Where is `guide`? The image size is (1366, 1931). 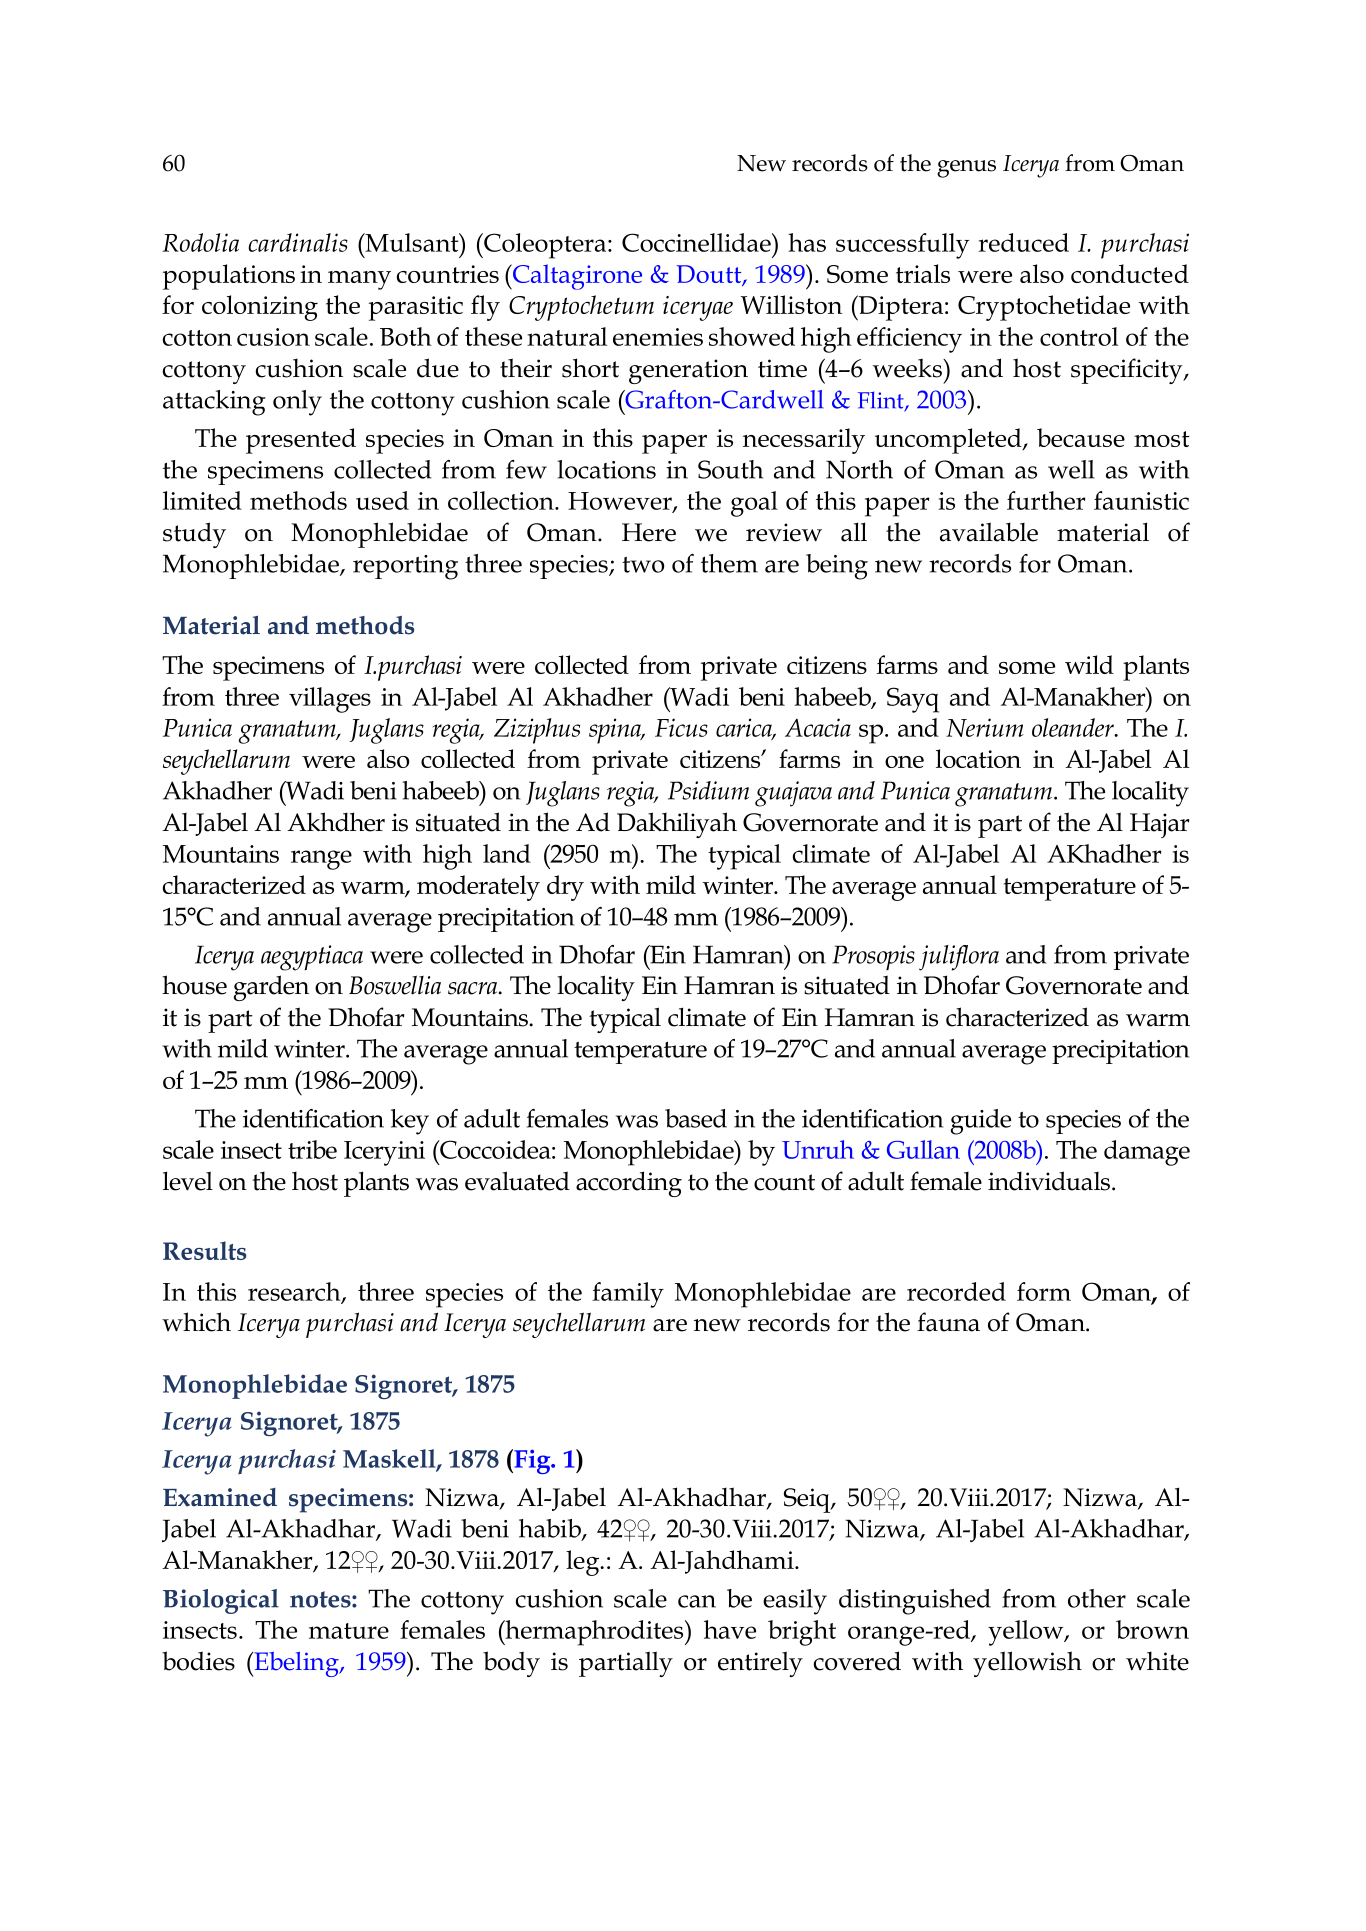
guide is located at coordinates (980, 1122).
